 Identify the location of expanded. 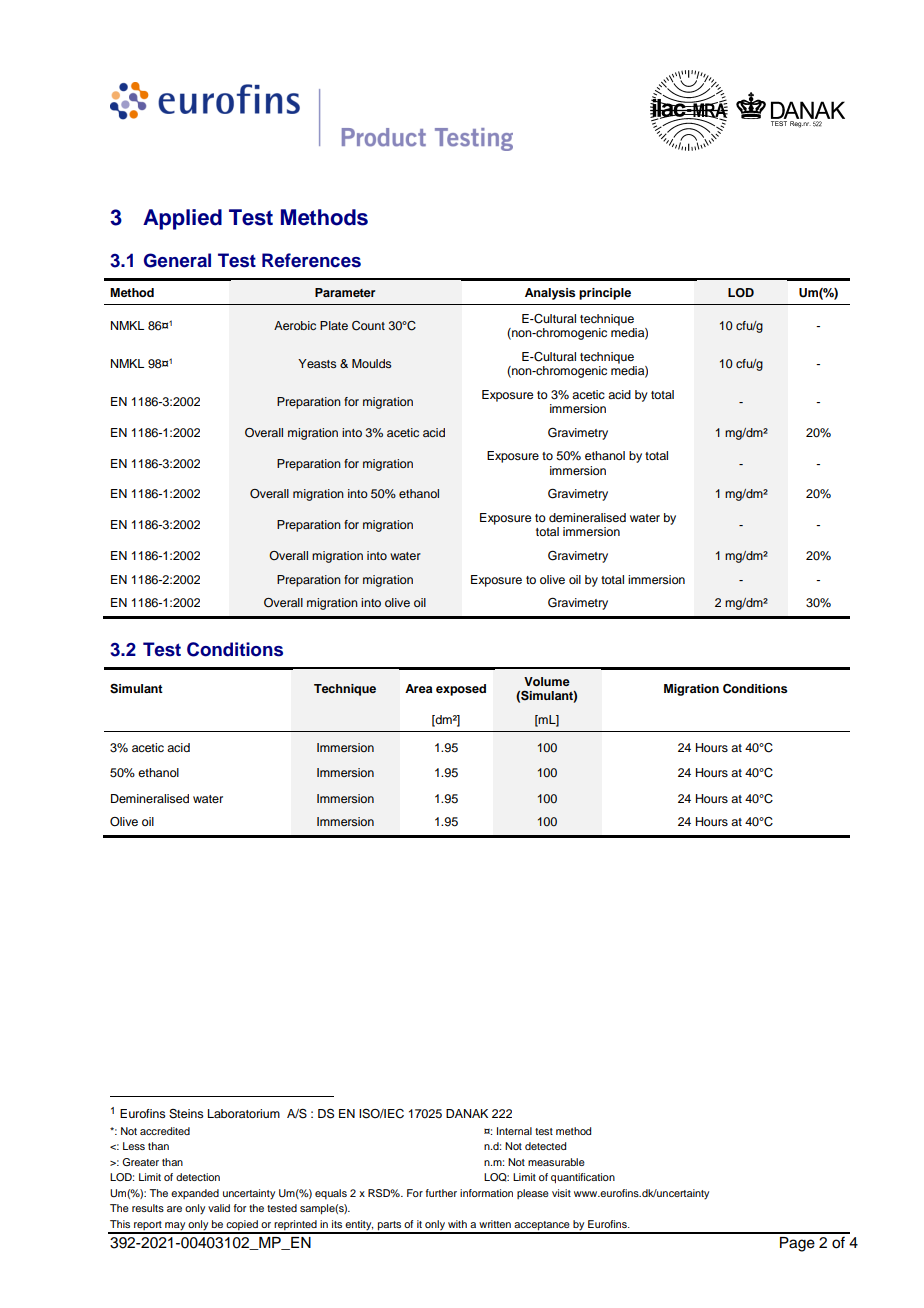
(195, 1194).
